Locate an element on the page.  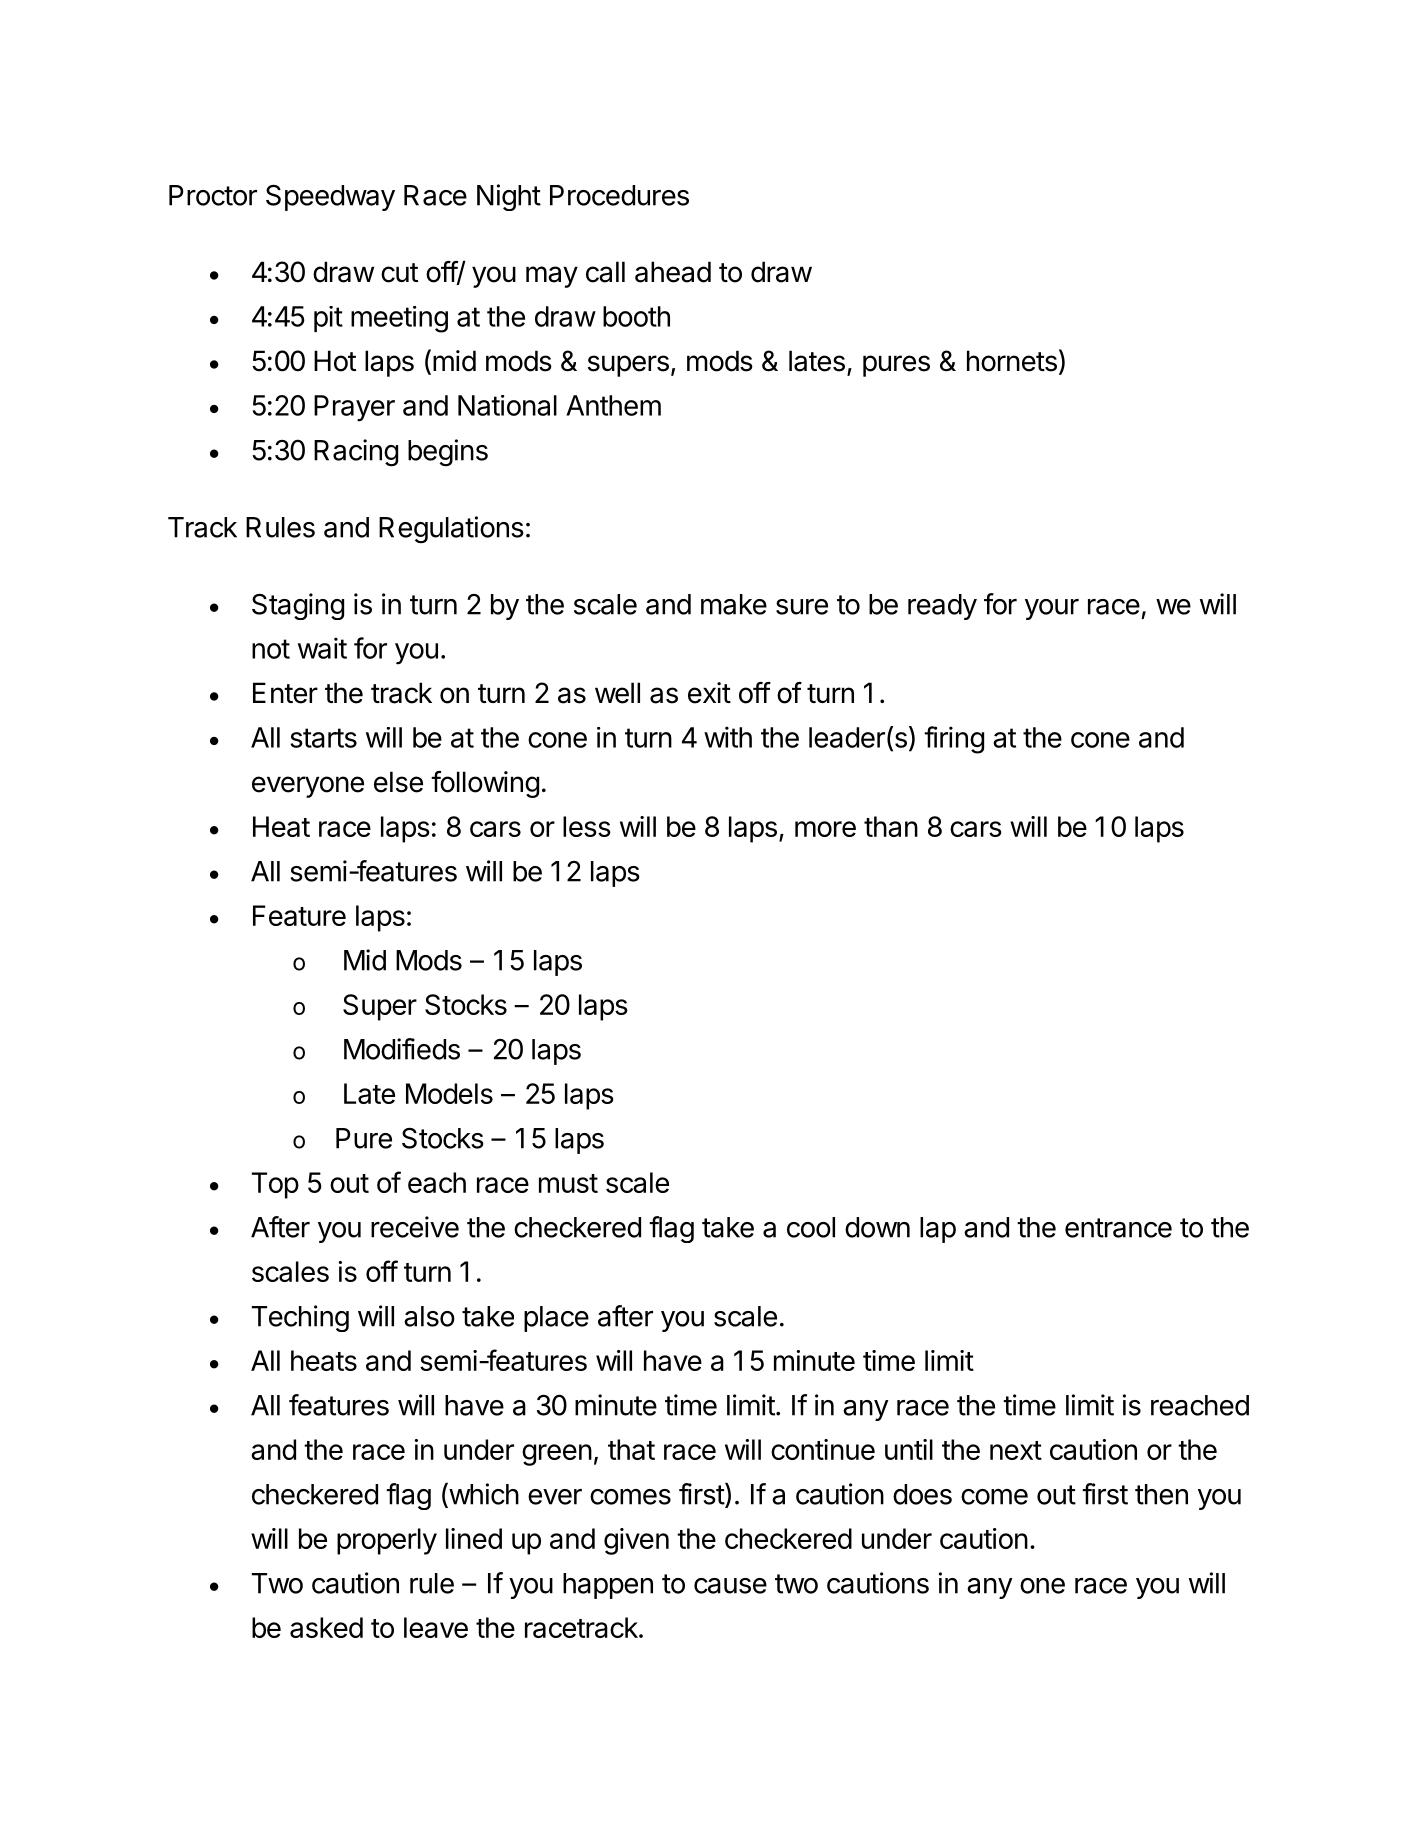
entrance is located at coordinates (1118, 1228).
